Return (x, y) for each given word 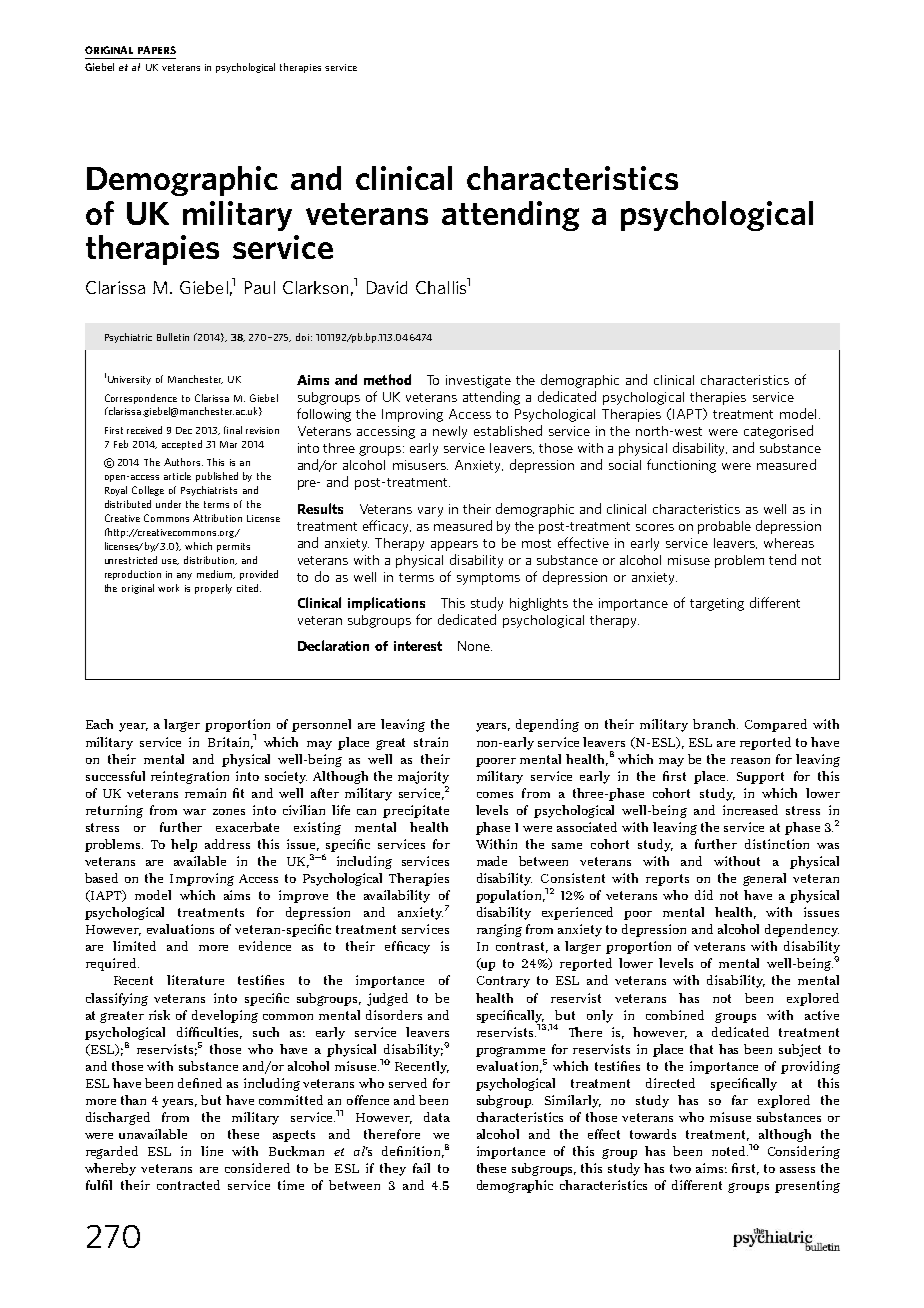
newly (450, 432)
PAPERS (157, 50)
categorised (778, 432)
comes (495, 795)
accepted (182, 445)
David (387, 287)
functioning (681, 466)
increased (750, 810)
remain (205, 793)
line (212, 1151)
